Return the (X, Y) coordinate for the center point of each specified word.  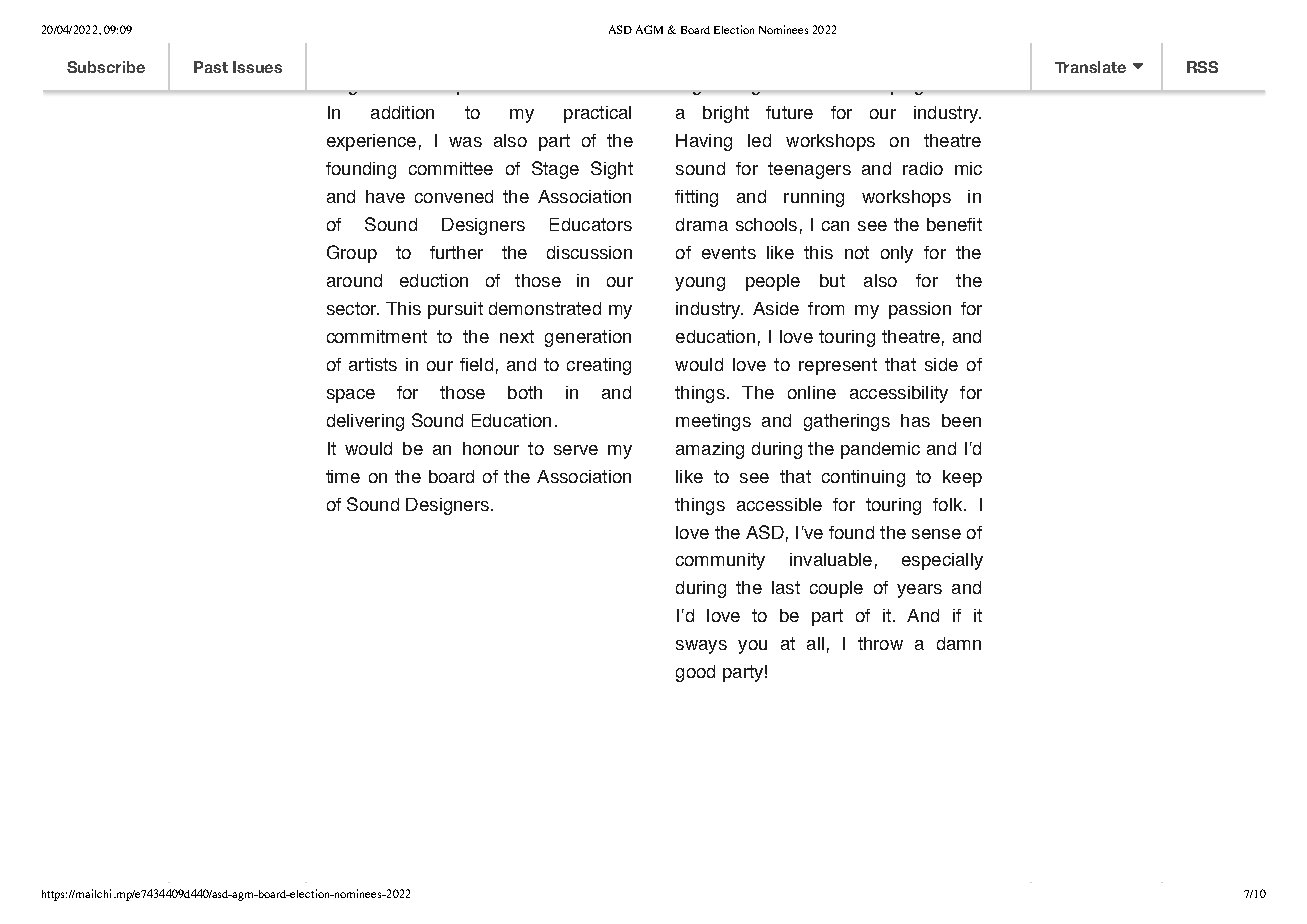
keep (962, 478)
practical (597, 114)
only (897, 254)
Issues (257, 67)
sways (701, 647)
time (343, 476)
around (354, 280)
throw (880, 643)
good (695, 673)
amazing (710, 450)
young (700, 284)
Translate (1090, 67)
